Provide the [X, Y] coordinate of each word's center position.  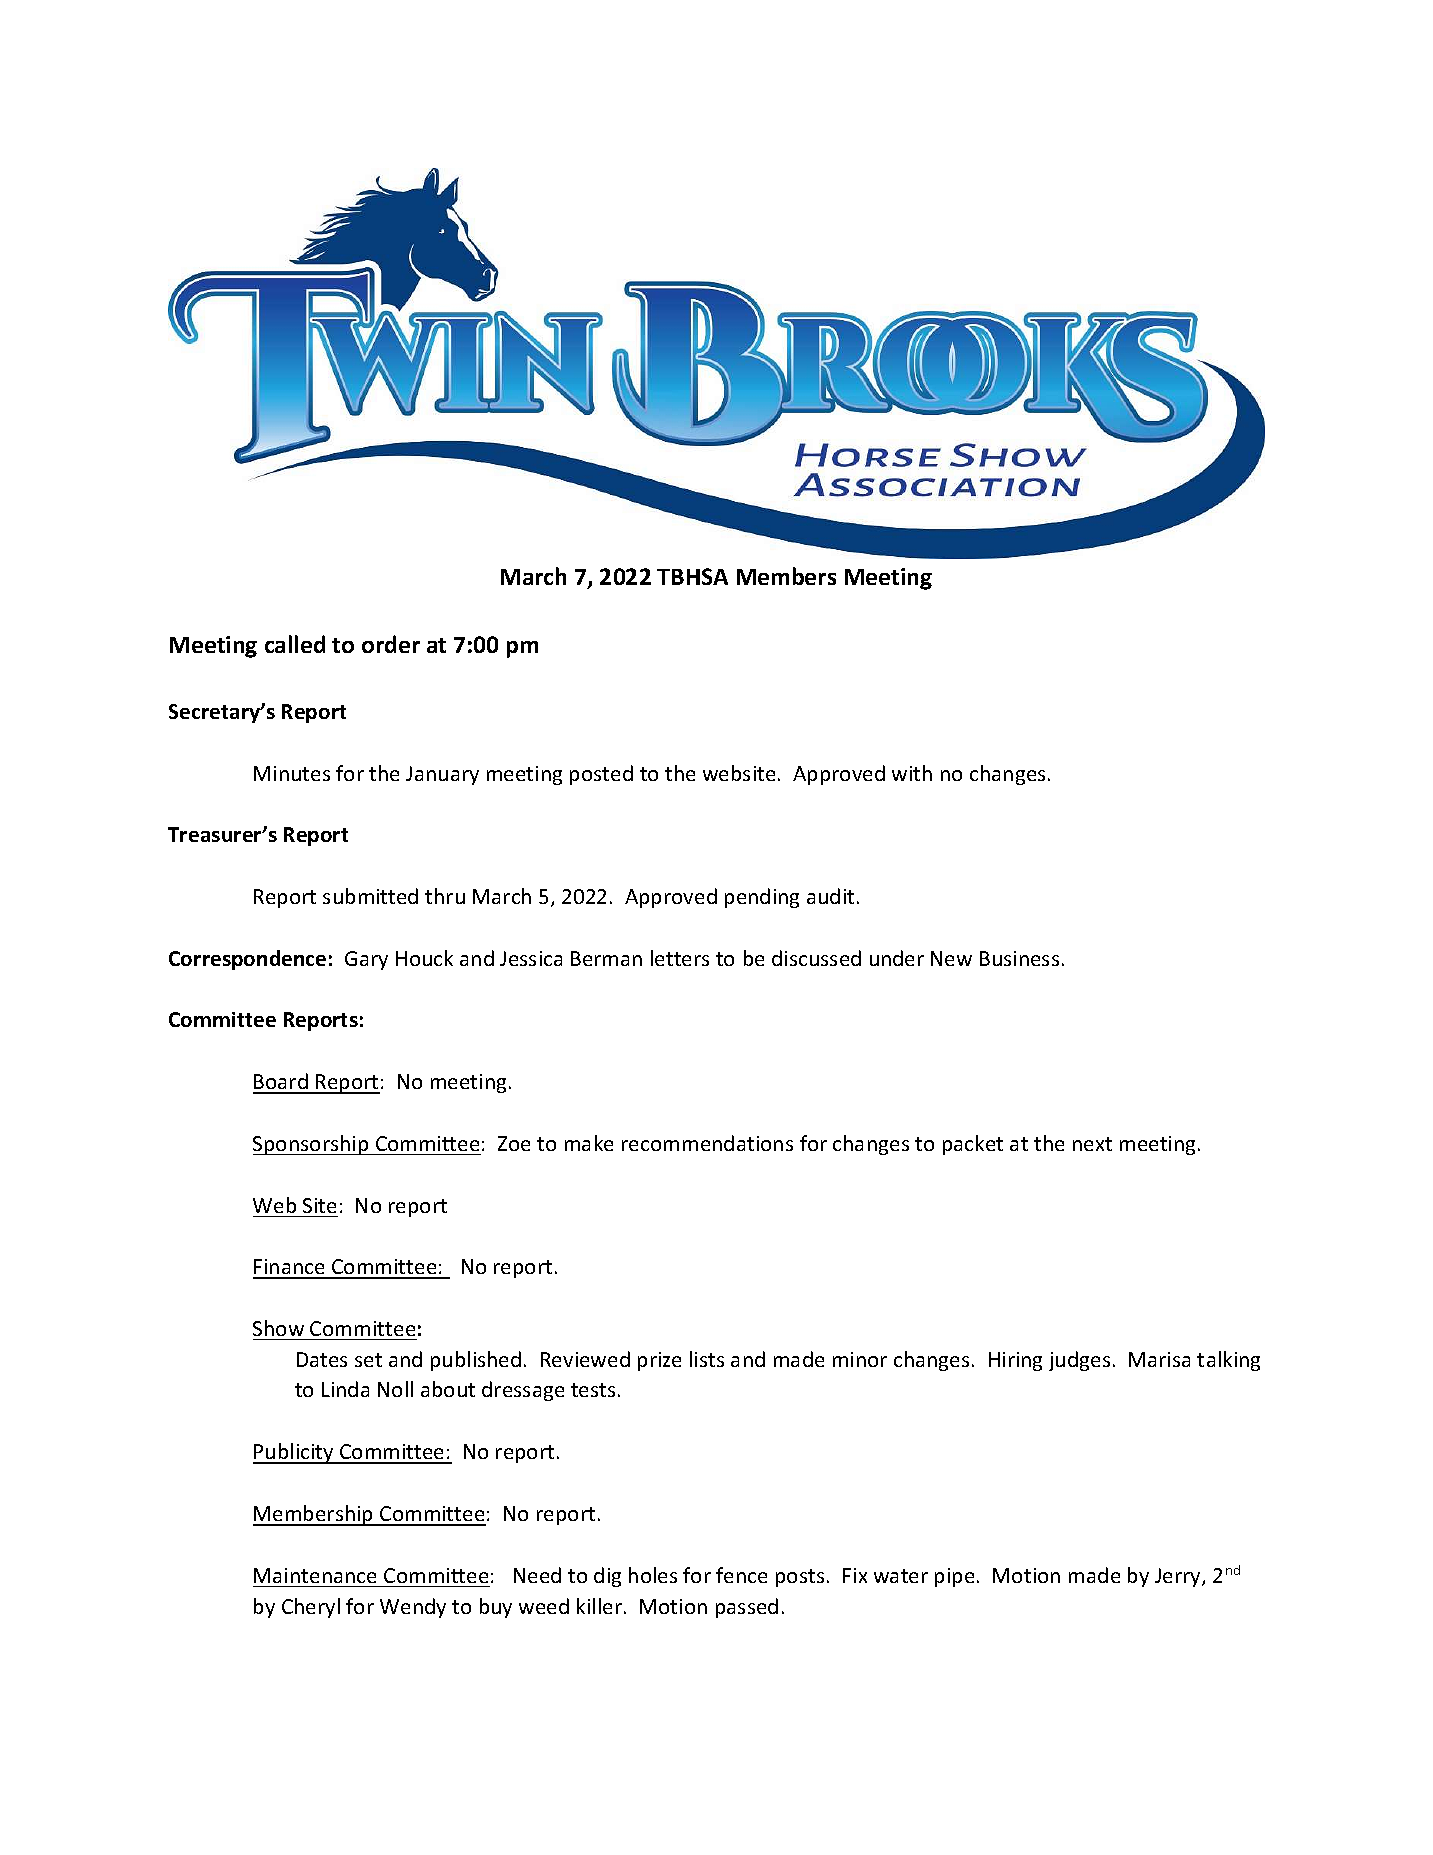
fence [741, 1575]
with [912, 773]
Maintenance [315, 1575]
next [1092, 1144]
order [391, 644]
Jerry [1179, 1577]
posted [601, 775]
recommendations [707, 1143]
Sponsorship [312, 1145]
